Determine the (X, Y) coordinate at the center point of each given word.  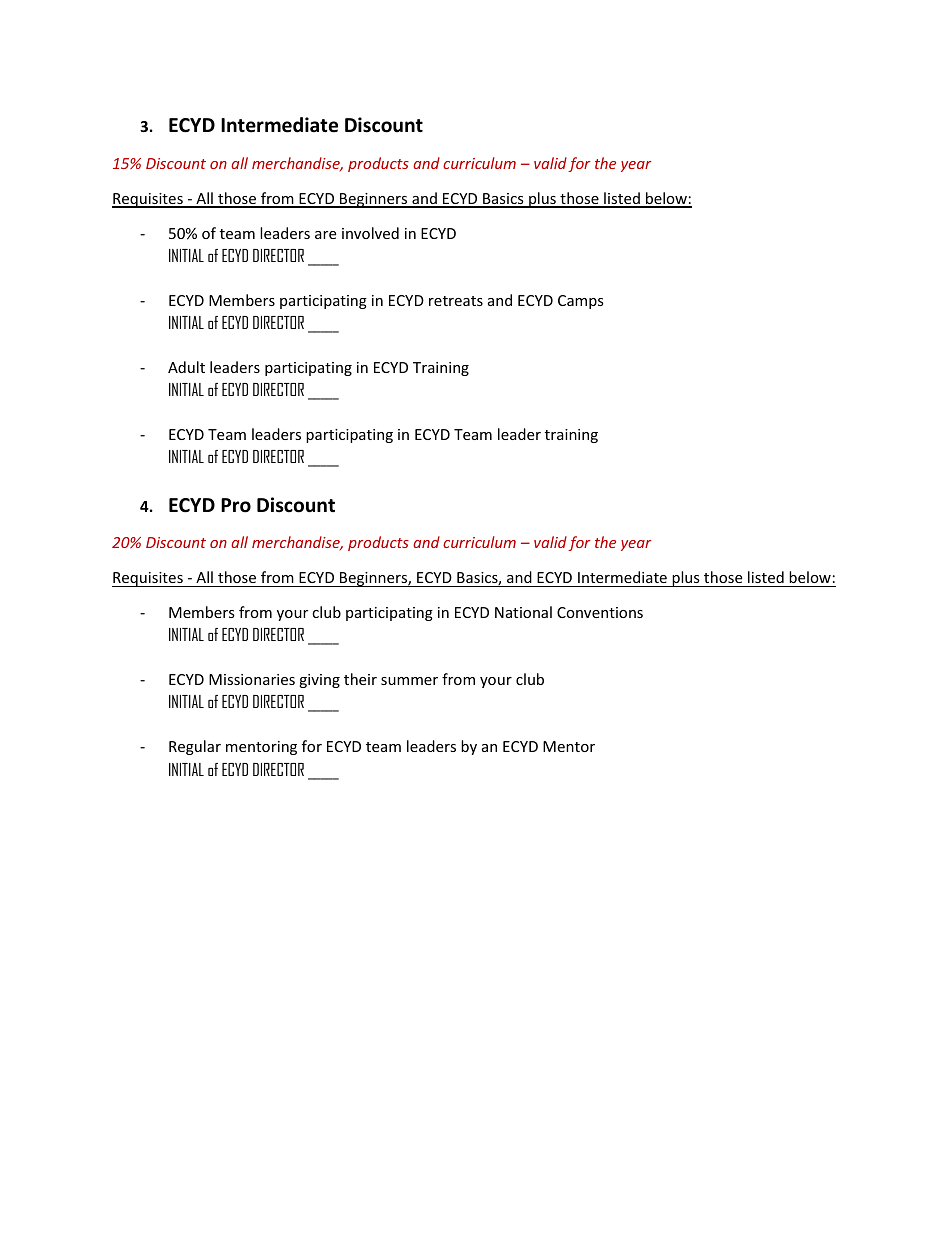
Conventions (600, 612)
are (325, 235)
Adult (186, 367)
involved (370, 233)
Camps (581, 302)
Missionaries (252, 679)
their (360, 679)
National (523, 612)
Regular (195, 747)
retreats (456, 301)
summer (409, 681)
